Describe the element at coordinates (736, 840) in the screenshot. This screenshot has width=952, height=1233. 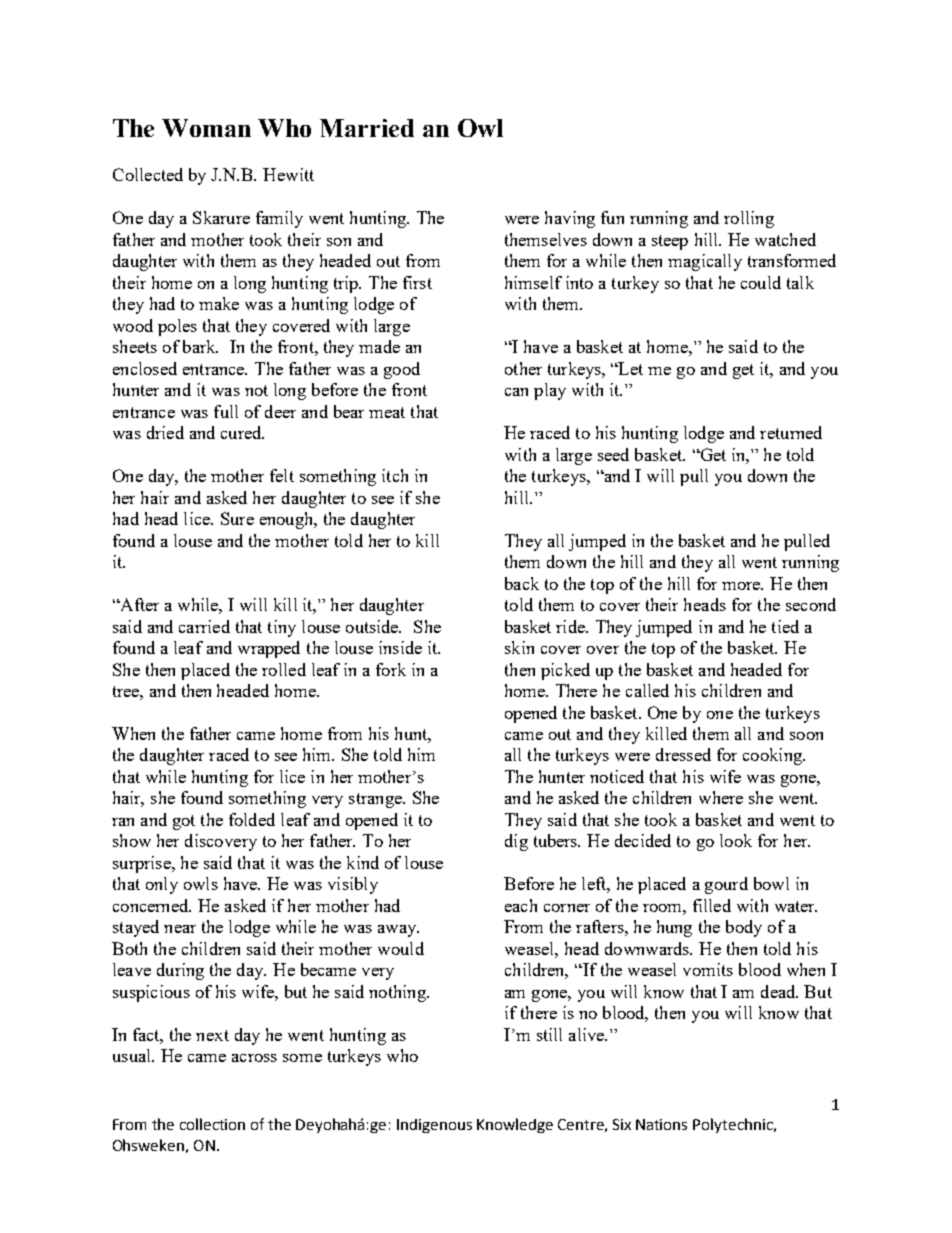
I see `look` at that location.
